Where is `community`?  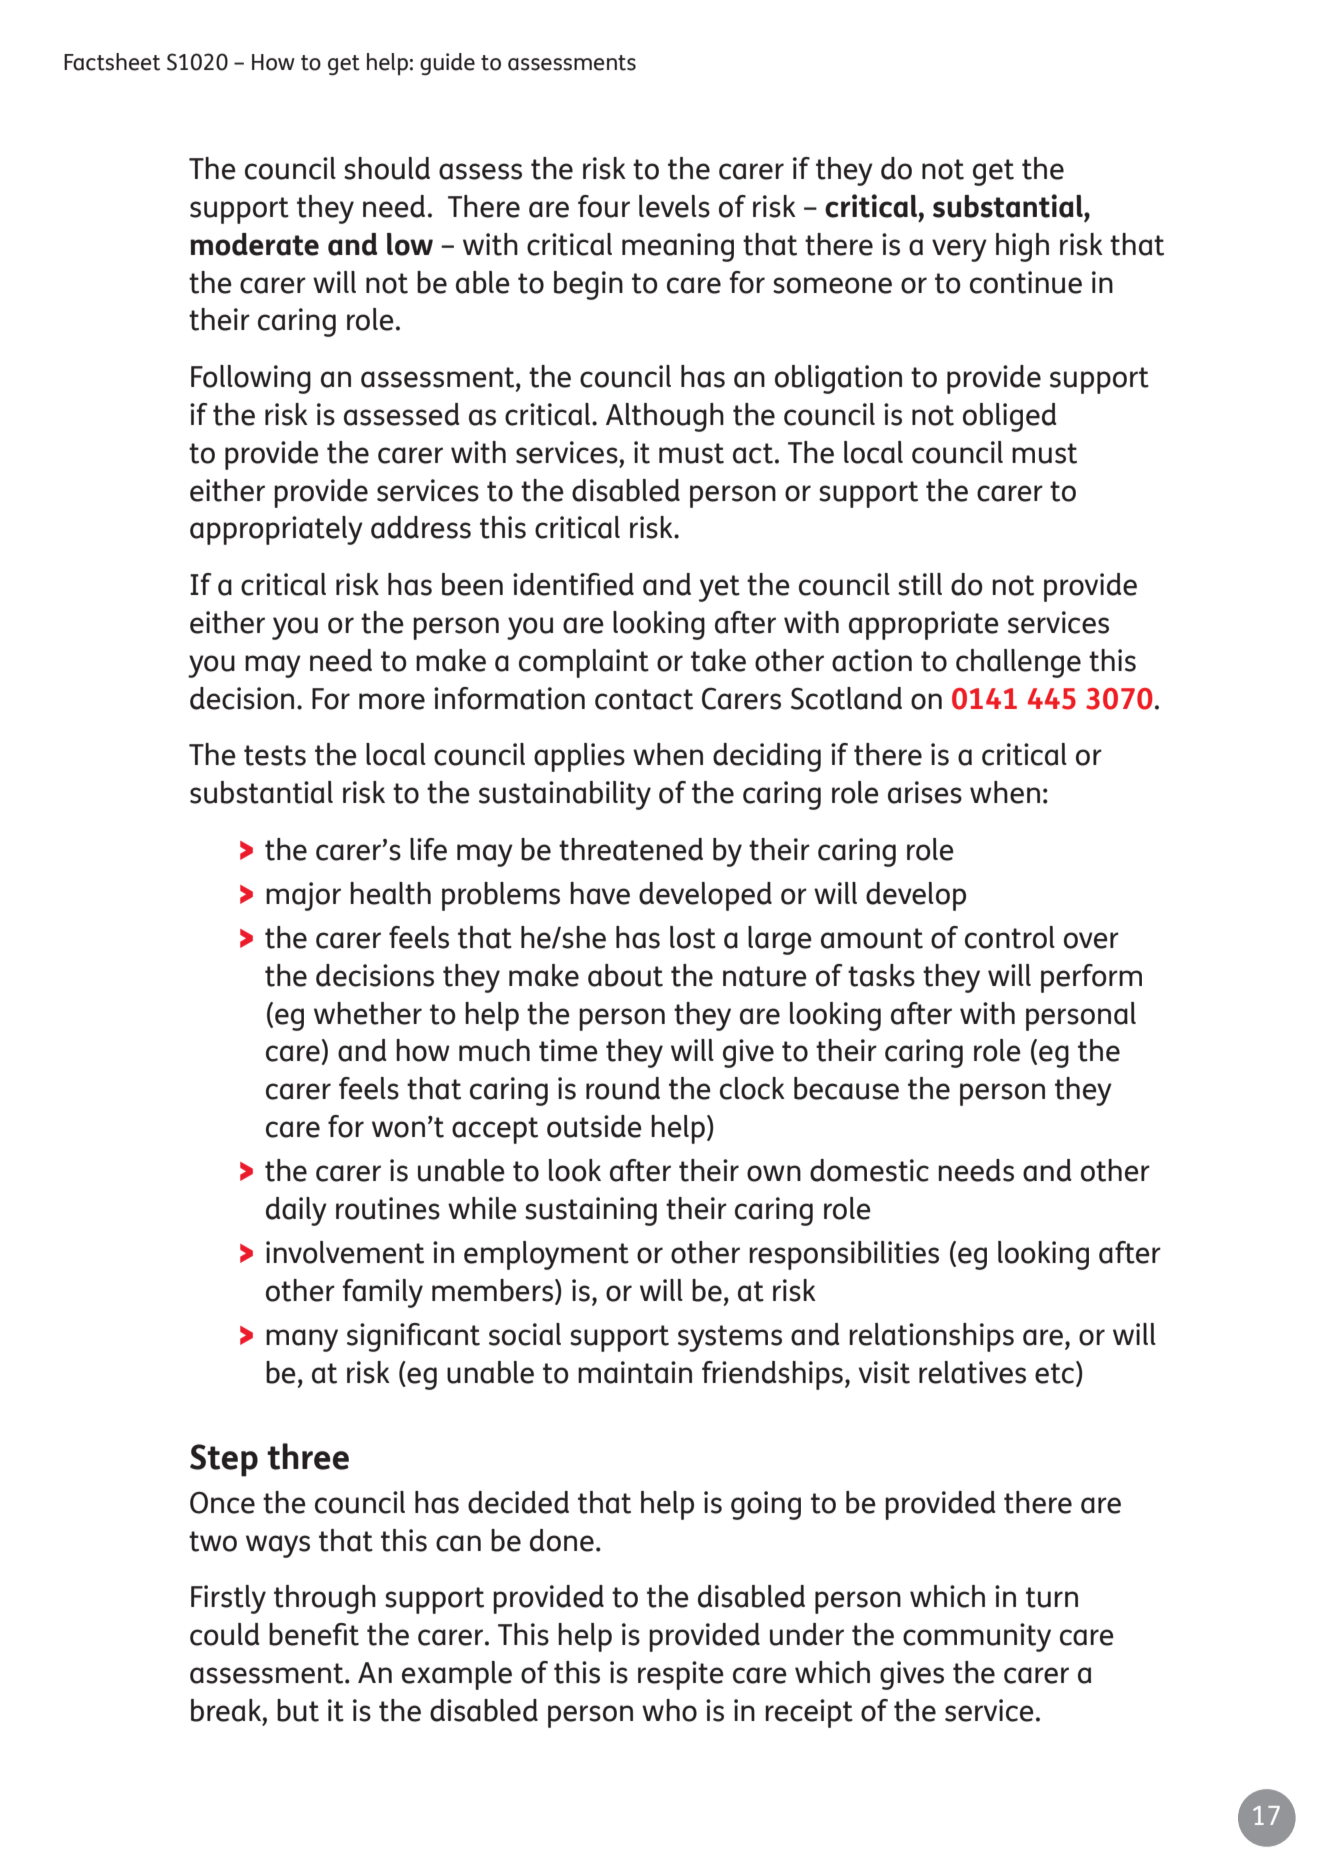 community is located at coordinates (977, 1637).
